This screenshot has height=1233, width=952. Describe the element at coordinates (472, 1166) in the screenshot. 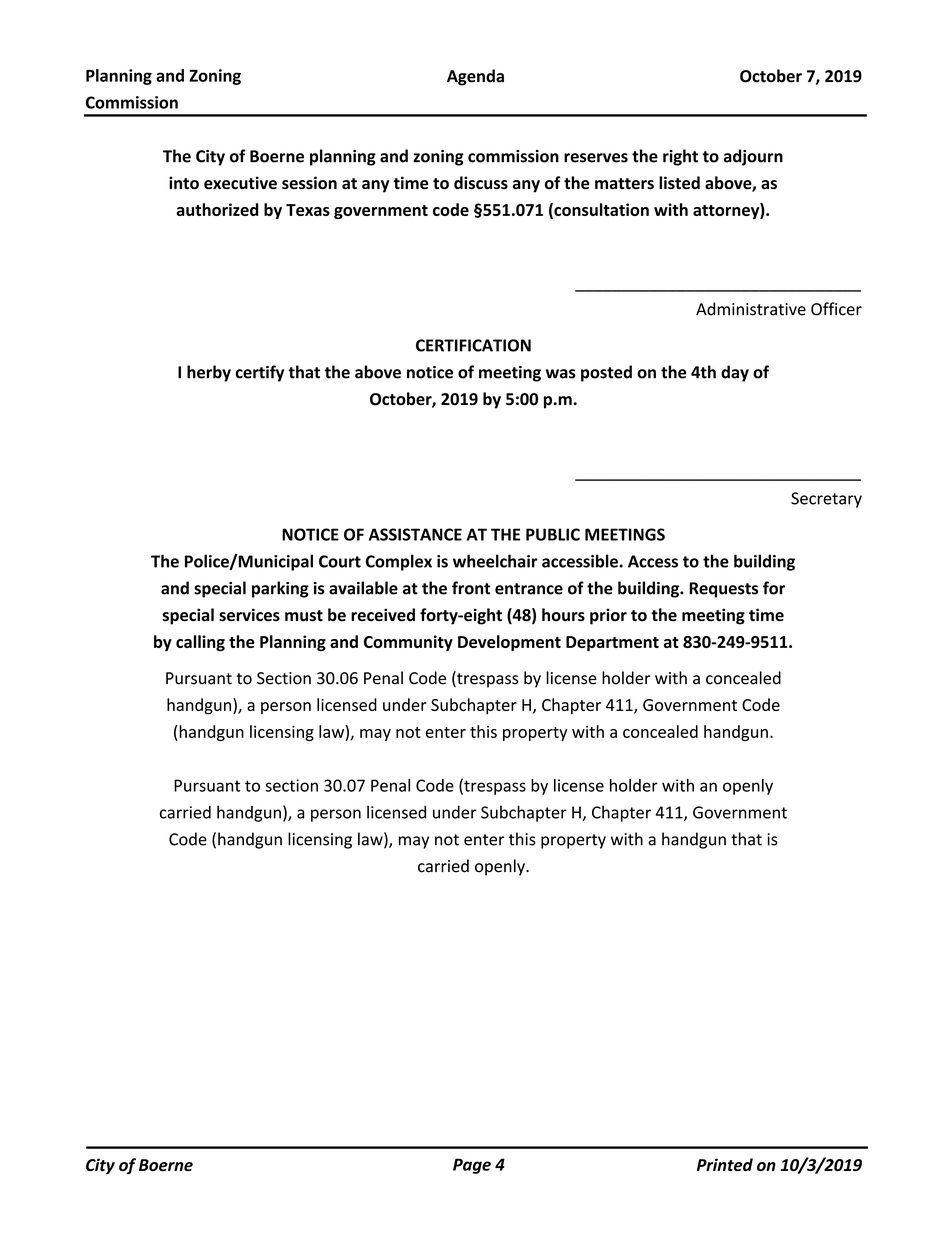

I see `Page` at that location.
